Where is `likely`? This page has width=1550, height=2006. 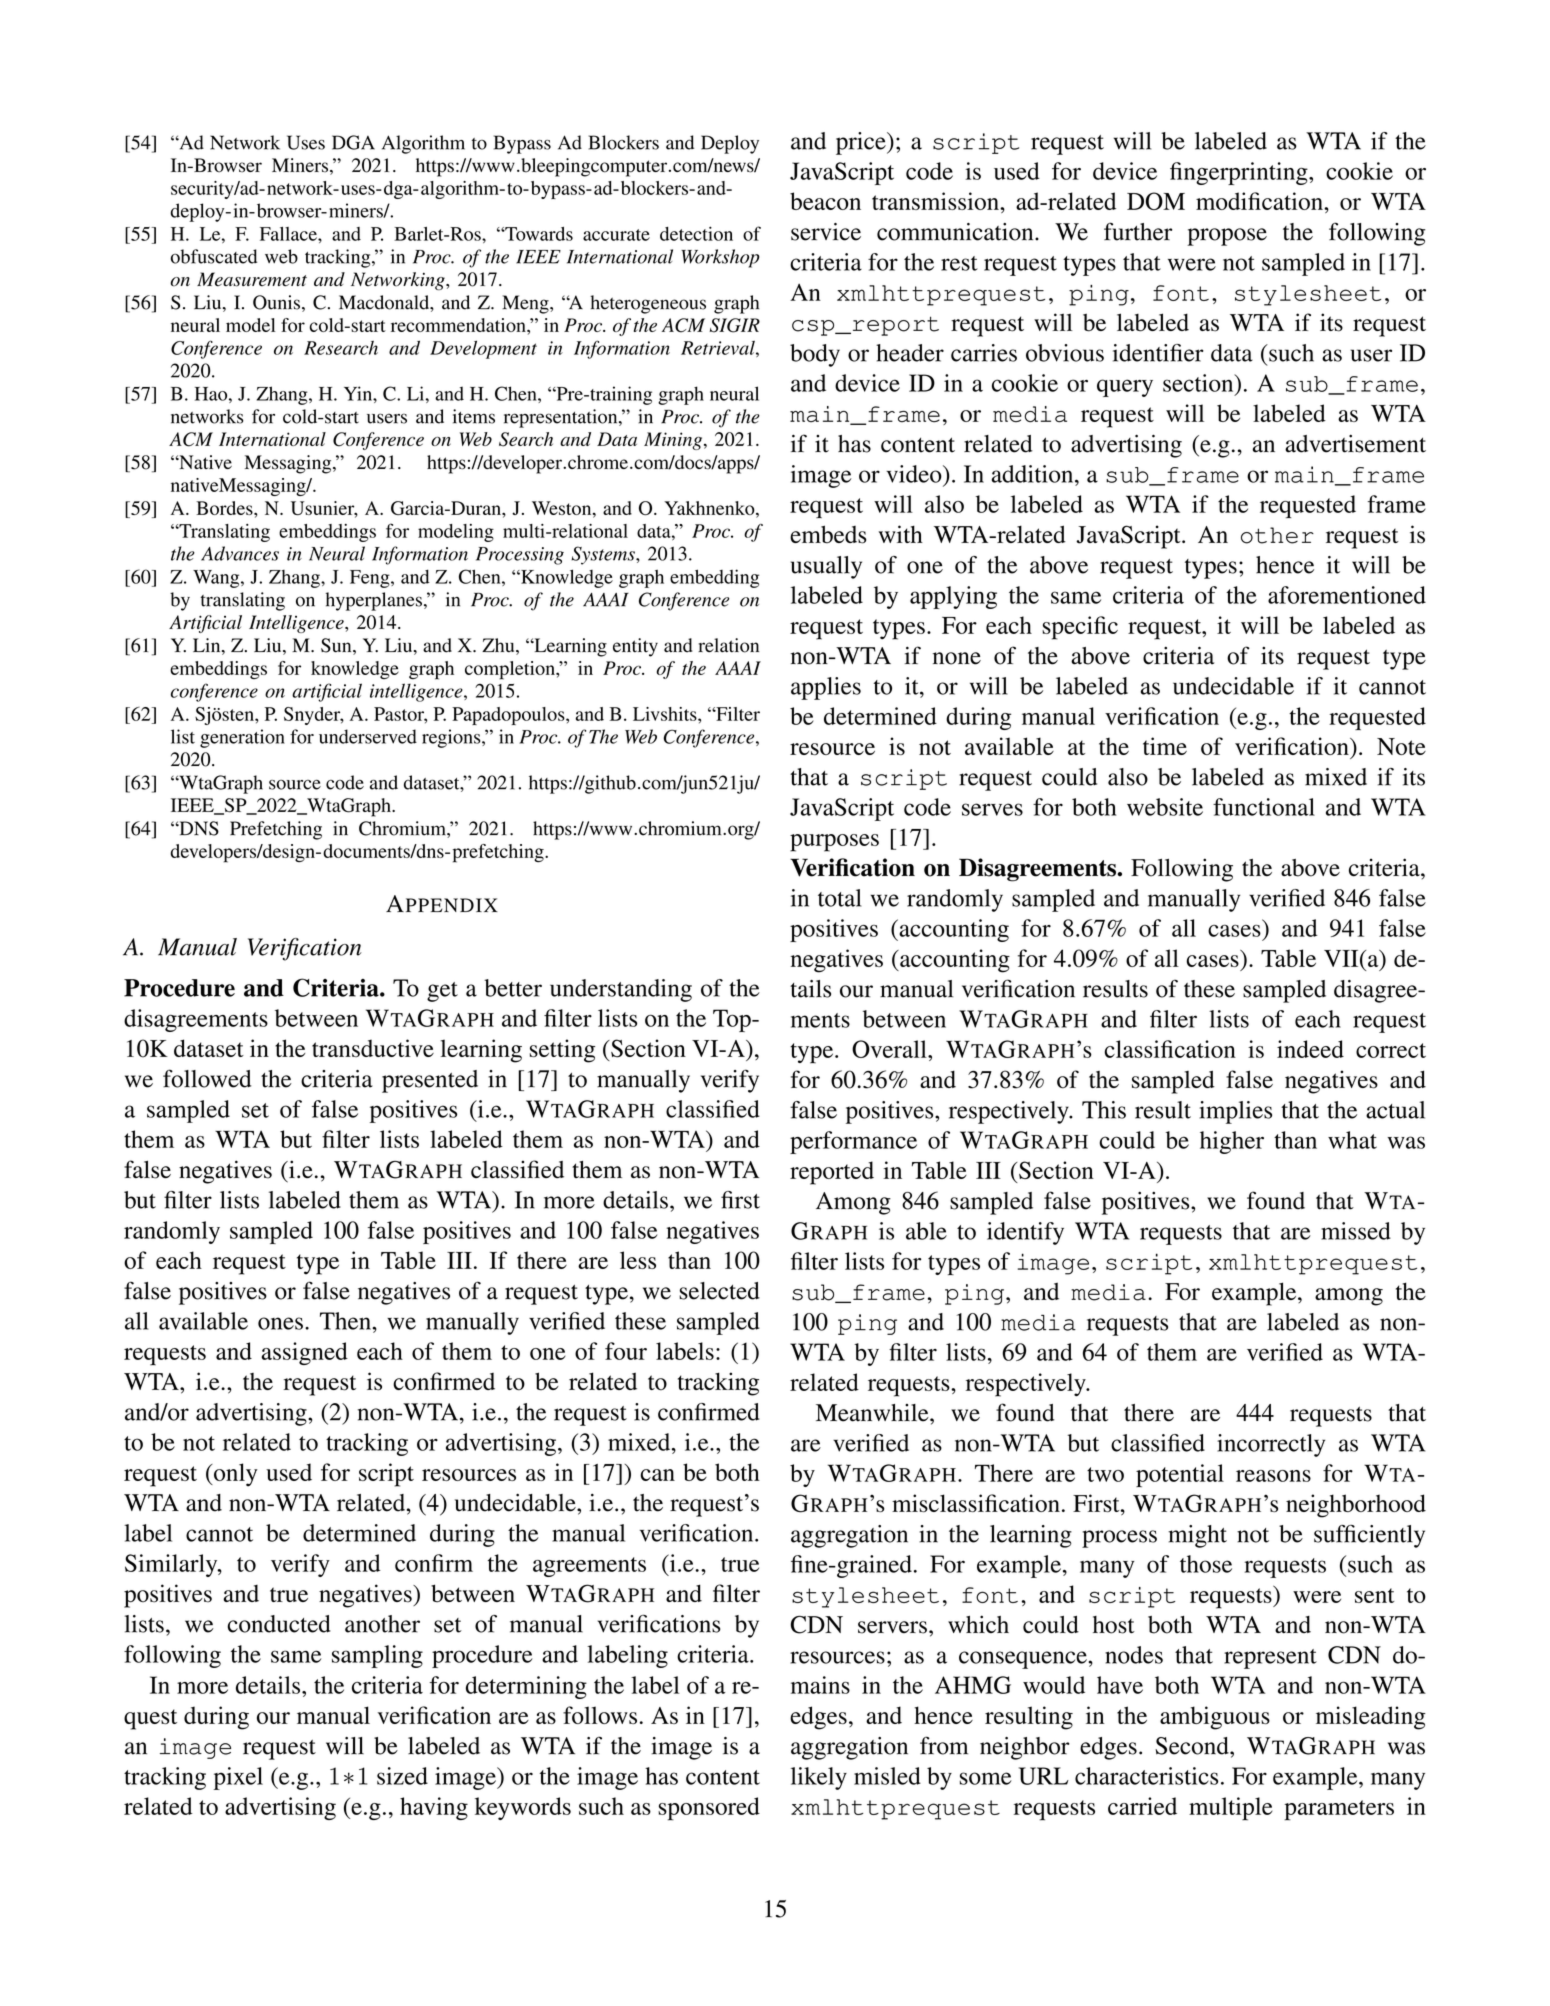 likely is located at coordinates (819, 1778).
